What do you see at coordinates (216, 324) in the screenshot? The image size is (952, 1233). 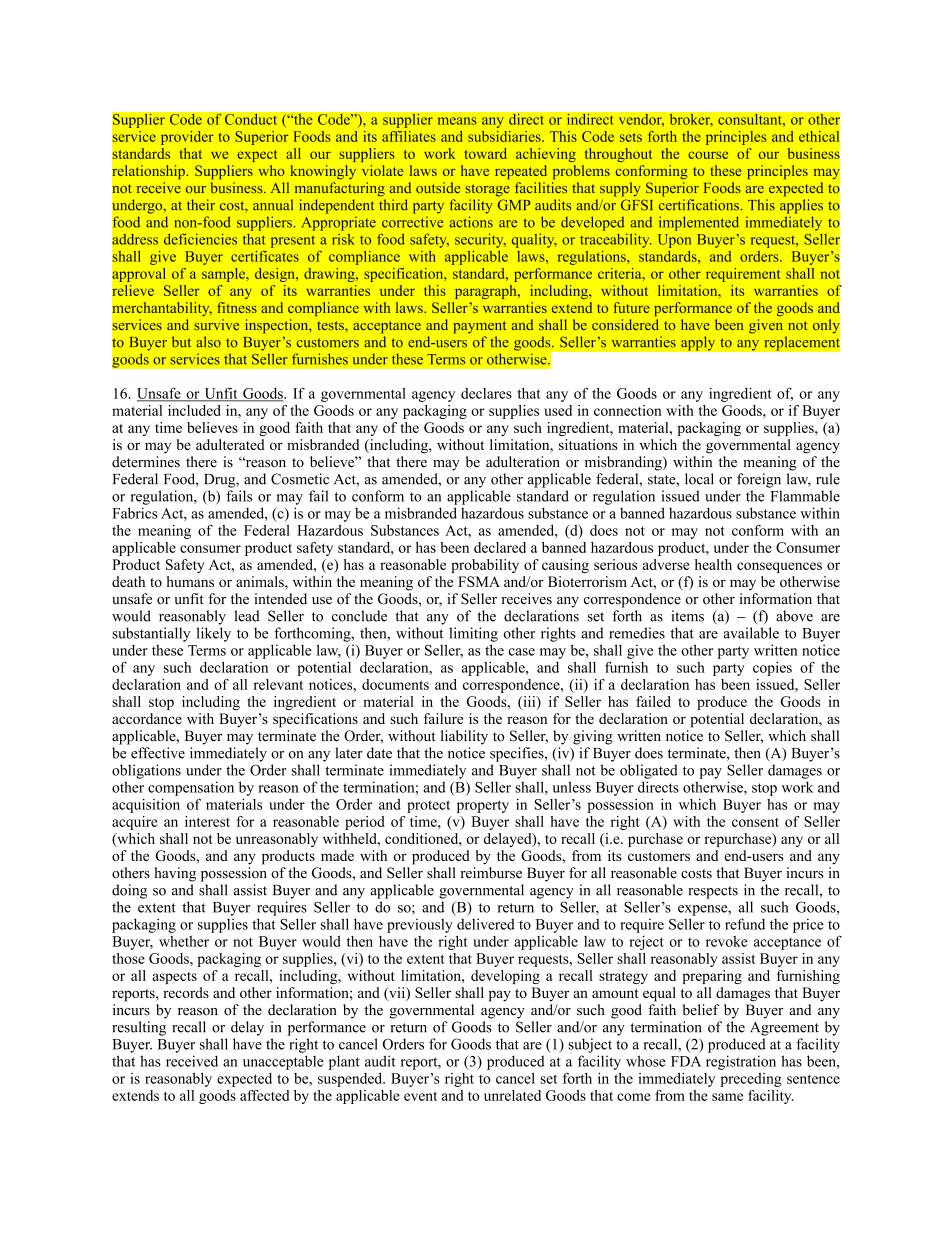 I see `survive` at bounding box center [216, 324].
